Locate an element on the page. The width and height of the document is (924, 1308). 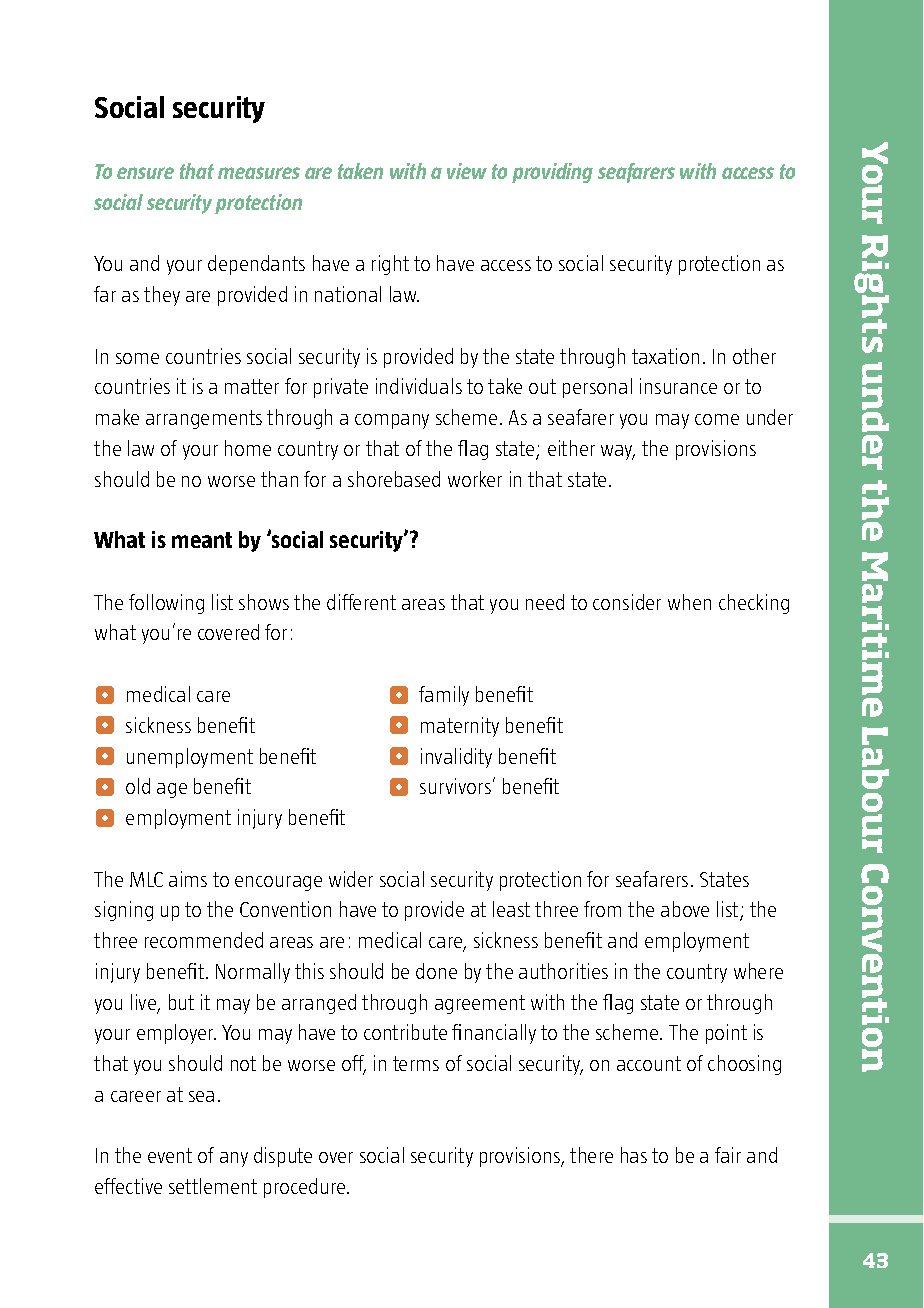
when is located at coordinates (689, 602).
